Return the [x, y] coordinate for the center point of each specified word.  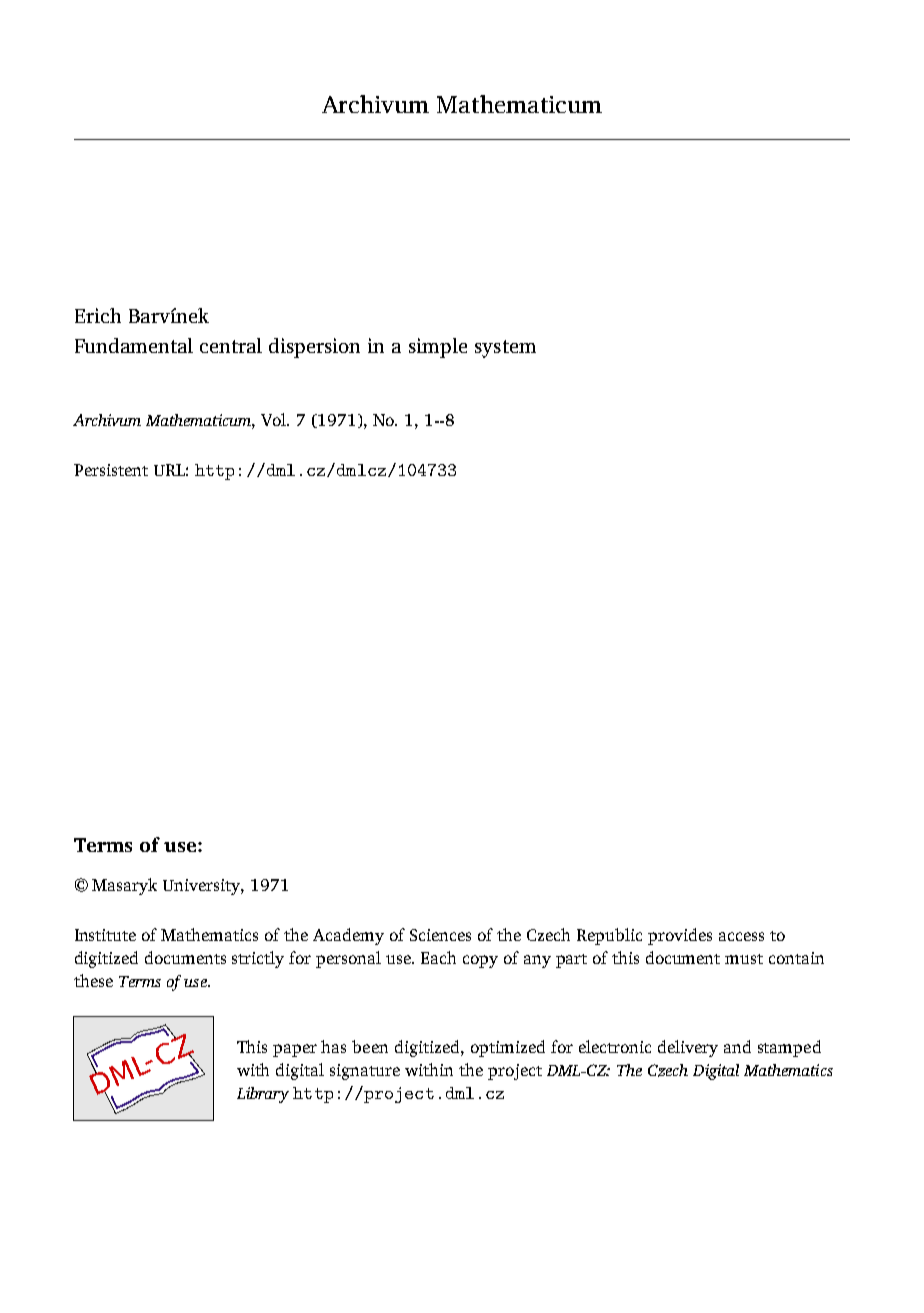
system [505, 349]
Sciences [440, 935]
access [741, 936]
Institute [105, 935]
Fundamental [134, 345]
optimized [508, 1048]
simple [438, 348]
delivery [688, 1048]
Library [263, 1095]
